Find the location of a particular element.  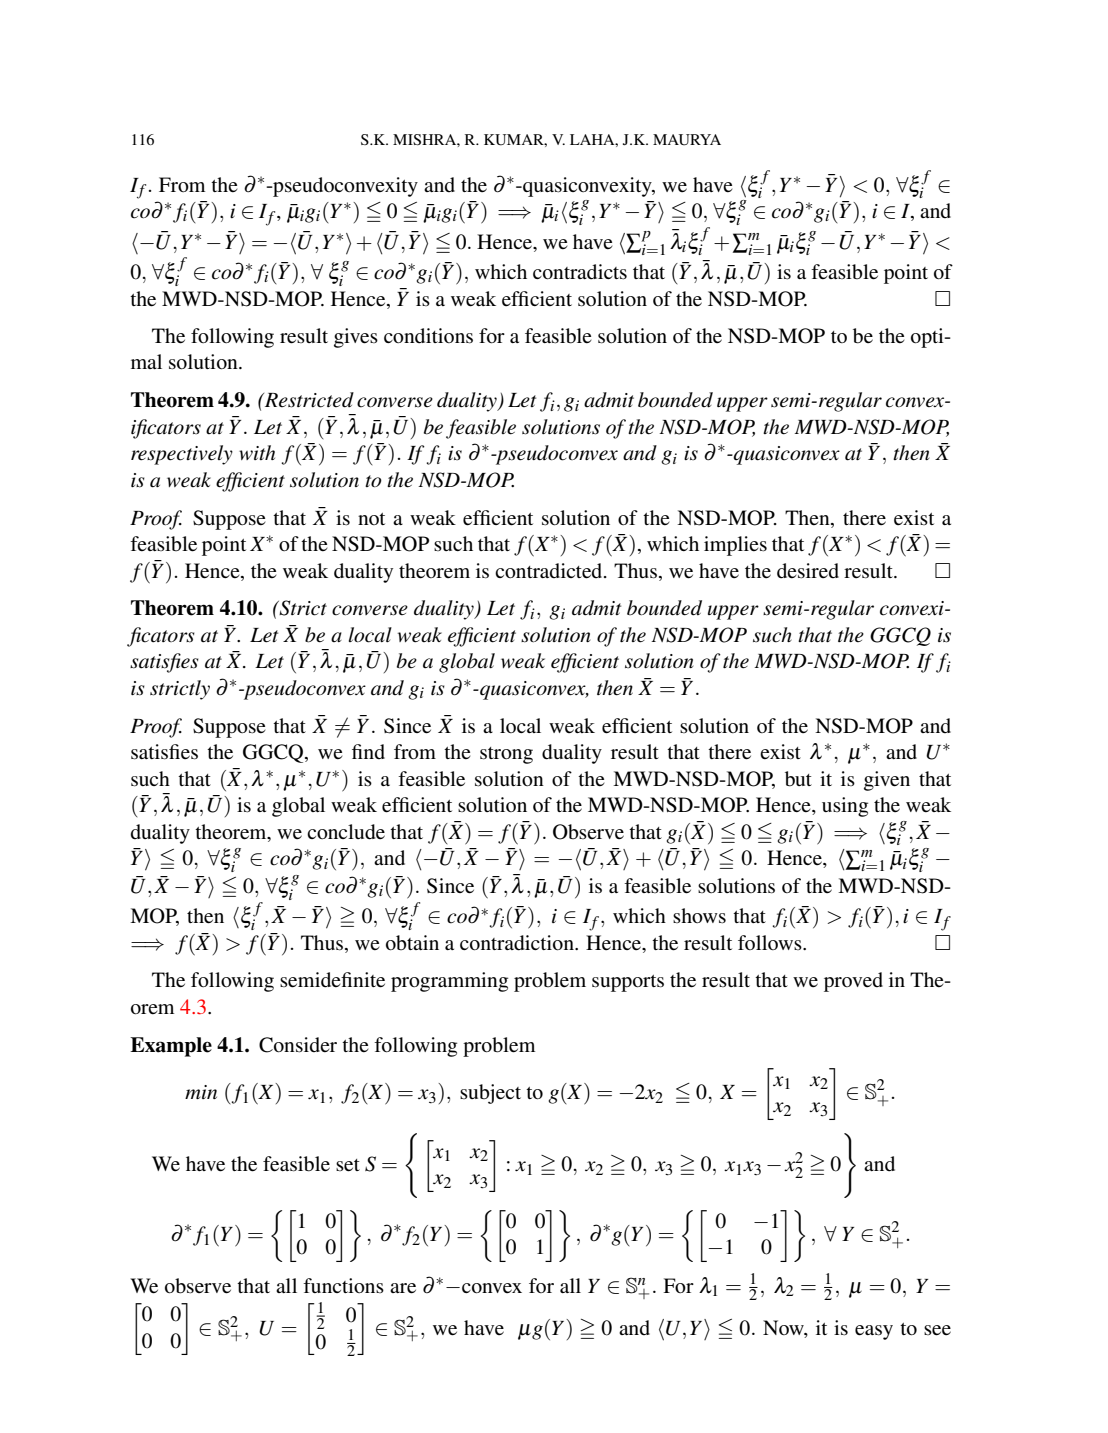

contradicted is located at coordinates (550, 571).
